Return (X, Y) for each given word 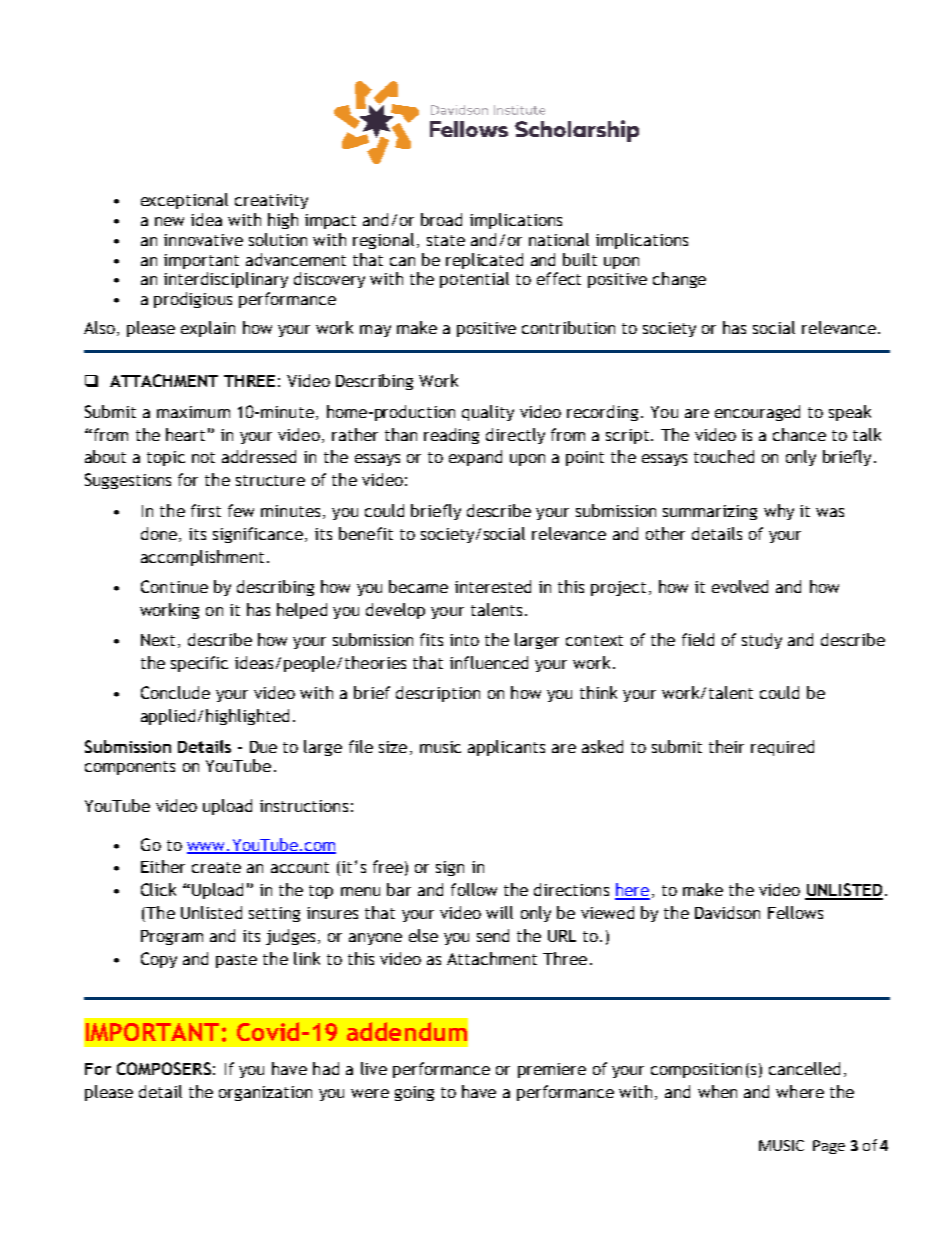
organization (265, 1093)
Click (158, 889)
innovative (203, 240)
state (446, 240)
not (203, 457)
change (679, 280)
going (414, 1093)
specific (199, 664)
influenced (489, 662)
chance (799, 434)
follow (474, 889)
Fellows (795, 912)
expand (475, 458)
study (762, 641)
